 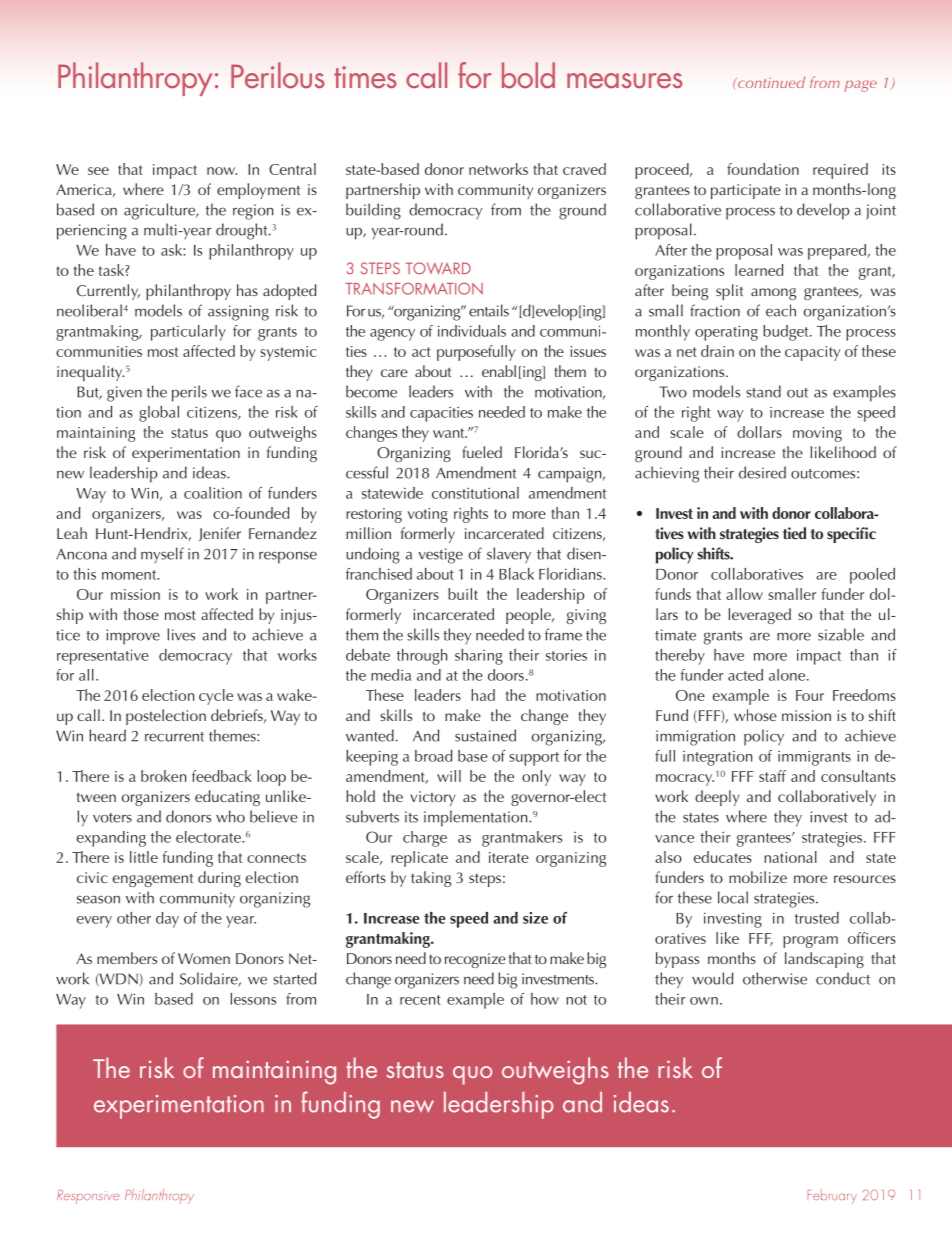 I want to click on February, so click(x=832, y=1196).
